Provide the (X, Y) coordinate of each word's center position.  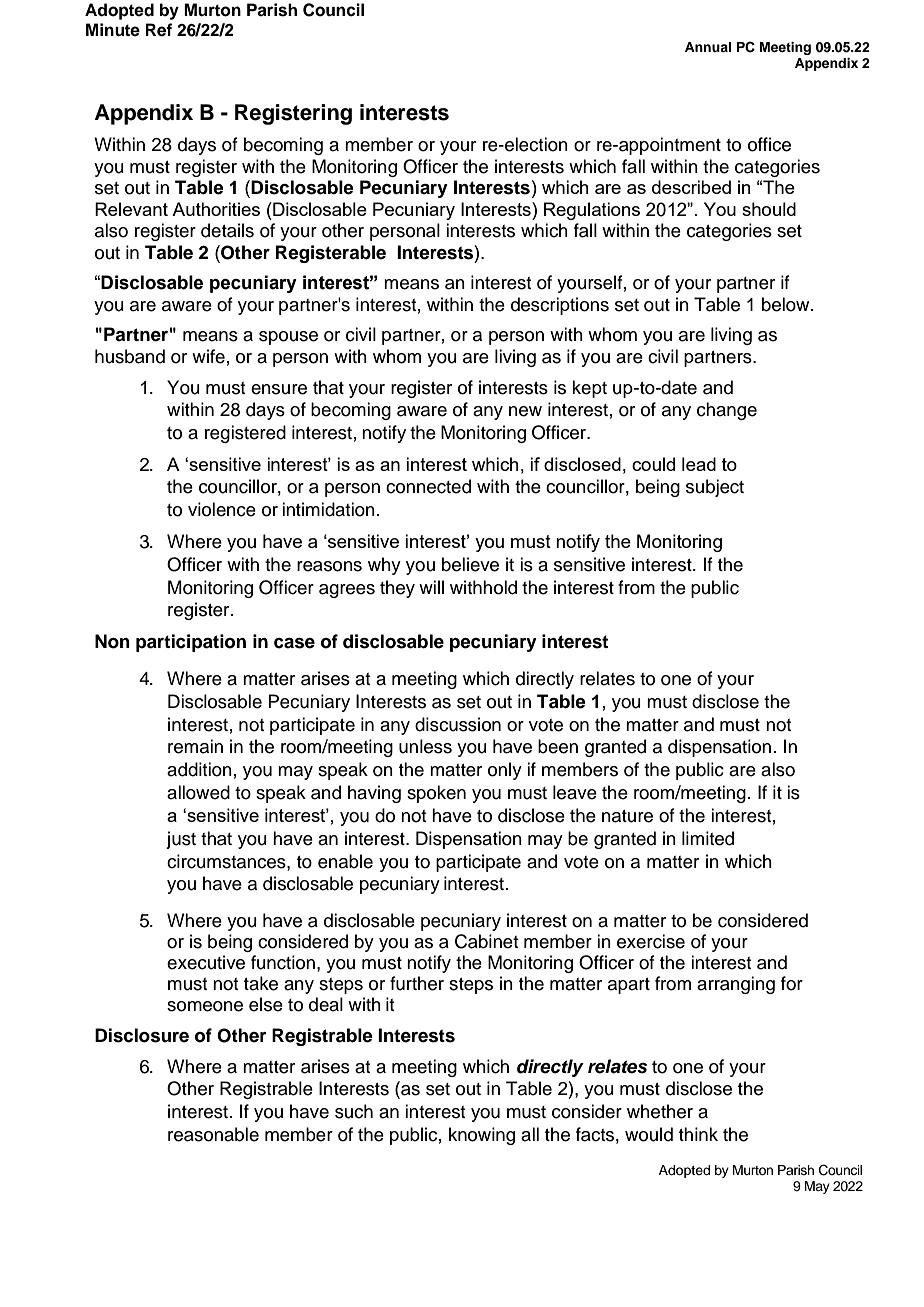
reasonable (213, 1134)
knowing (482, 1136)
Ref (159, 30)
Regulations (592, 211)
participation (191, 643)
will (431, 587)
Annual (708, 47)
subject (715, 488)
